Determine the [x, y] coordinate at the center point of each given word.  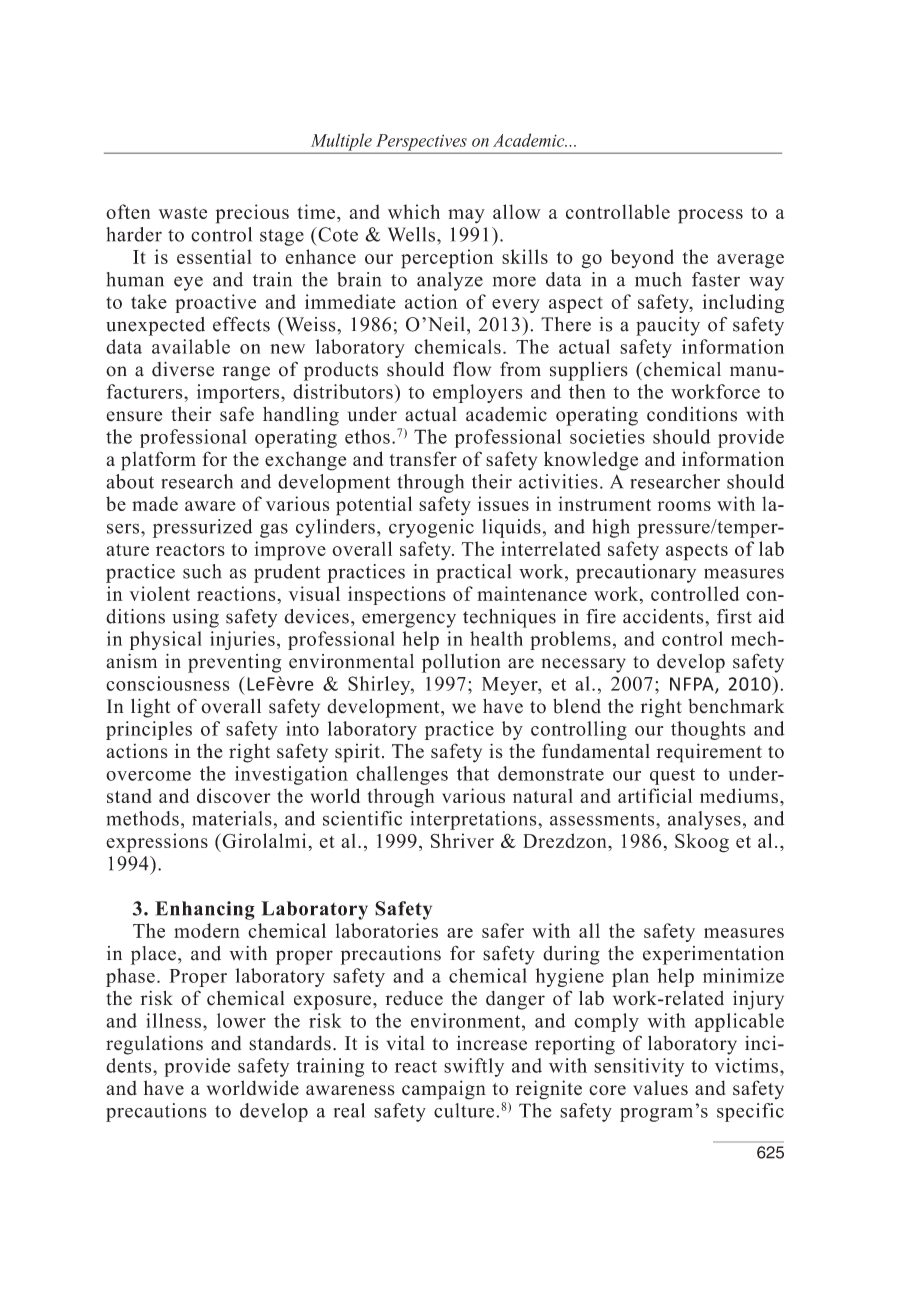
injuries [242, 640]
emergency [409, 620]
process [710, 216]
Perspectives [421, 143]
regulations [154, 1045]
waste [183, 213]
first [734, 616]
